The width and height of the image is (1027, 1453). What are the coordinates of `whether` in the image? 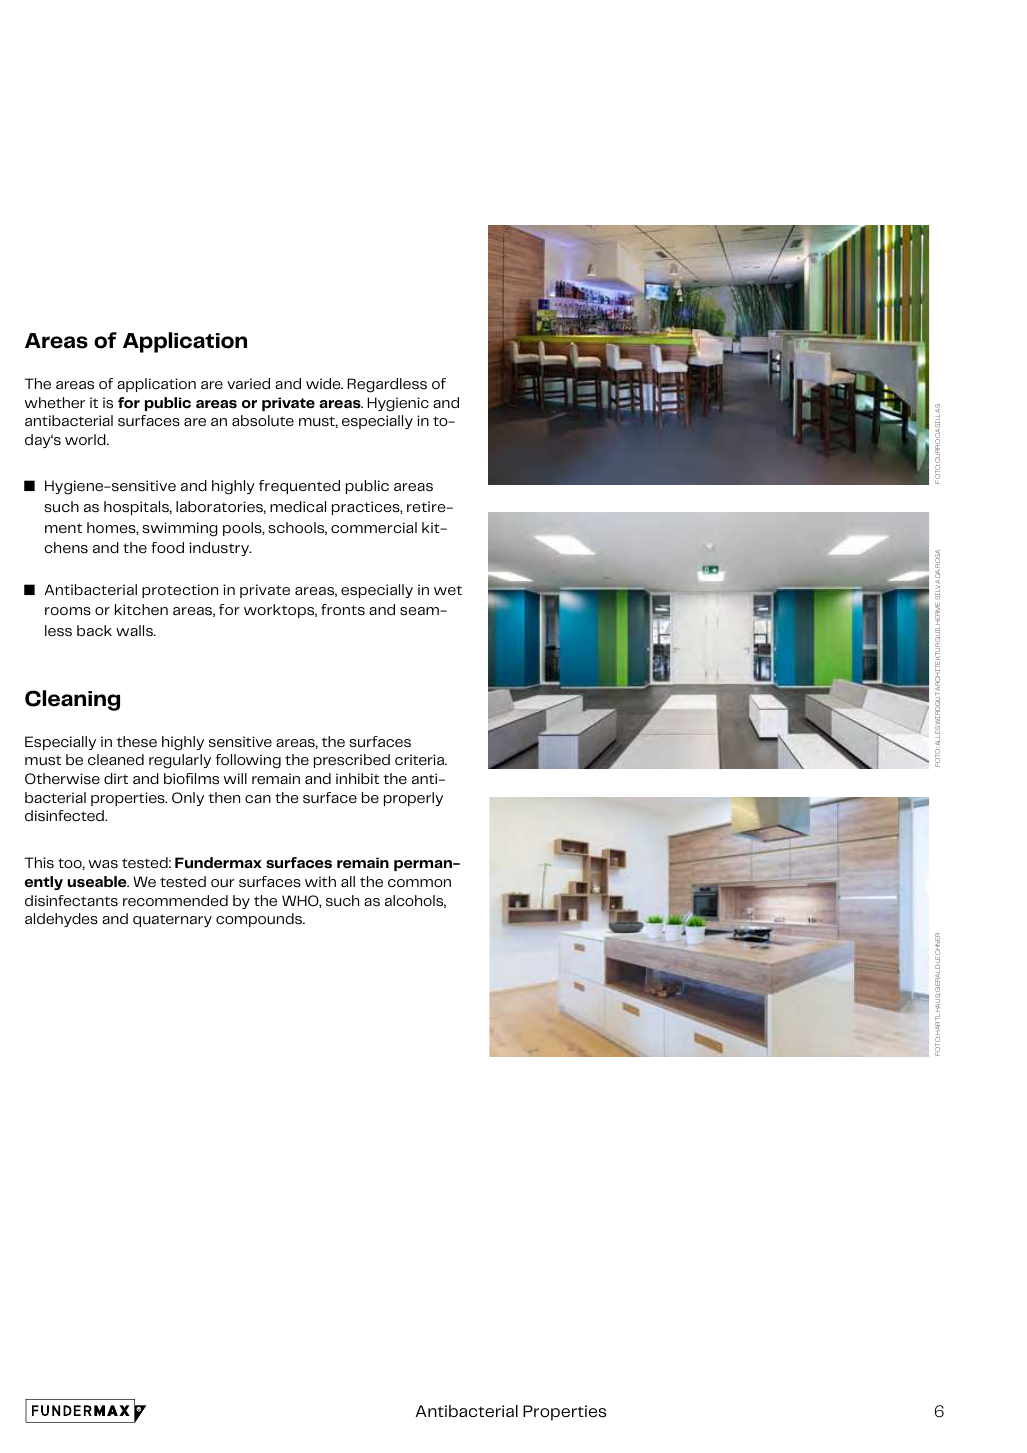 It's located at (55, 403).
